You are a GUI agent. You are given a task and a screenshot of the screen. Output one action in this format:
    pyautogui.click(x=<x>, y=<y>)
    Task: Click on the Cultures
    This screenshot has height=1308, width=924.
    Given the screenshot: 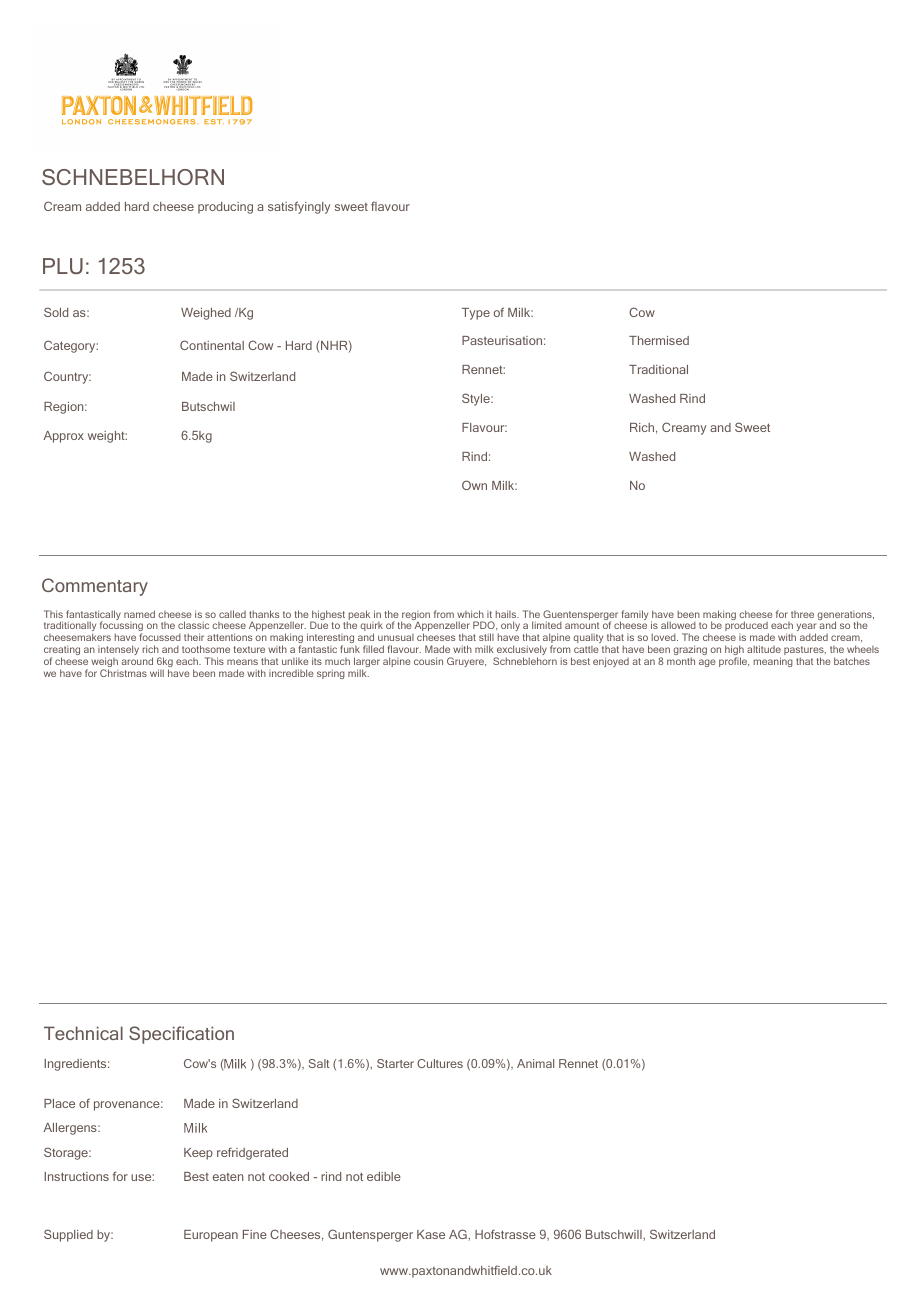 What is the action you would take?
    pyautogui.click(x=440, y=1063)
